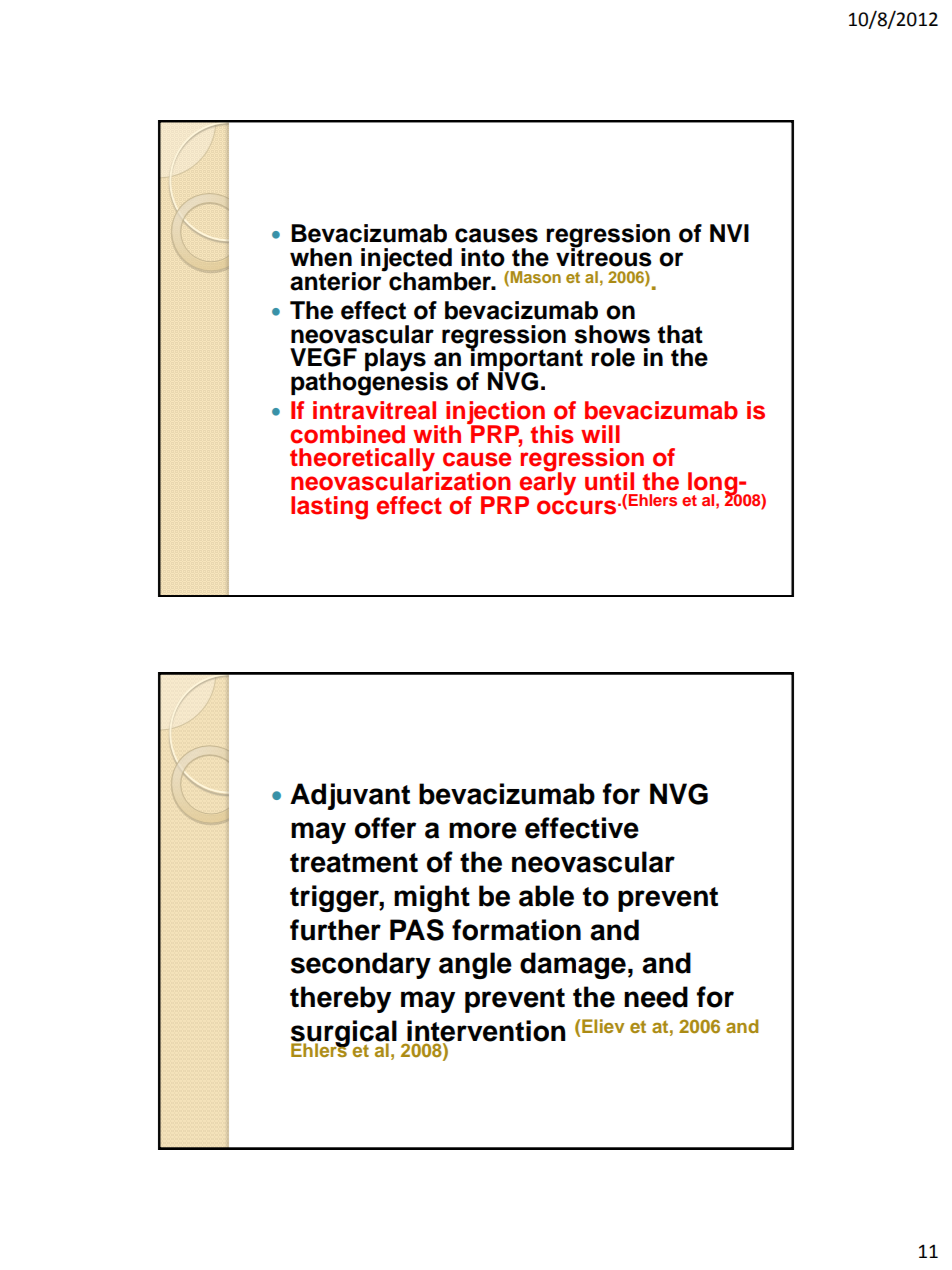 The width and height of the screenshot is (952, 1270). I want to click on offer, so click(385, 828).
